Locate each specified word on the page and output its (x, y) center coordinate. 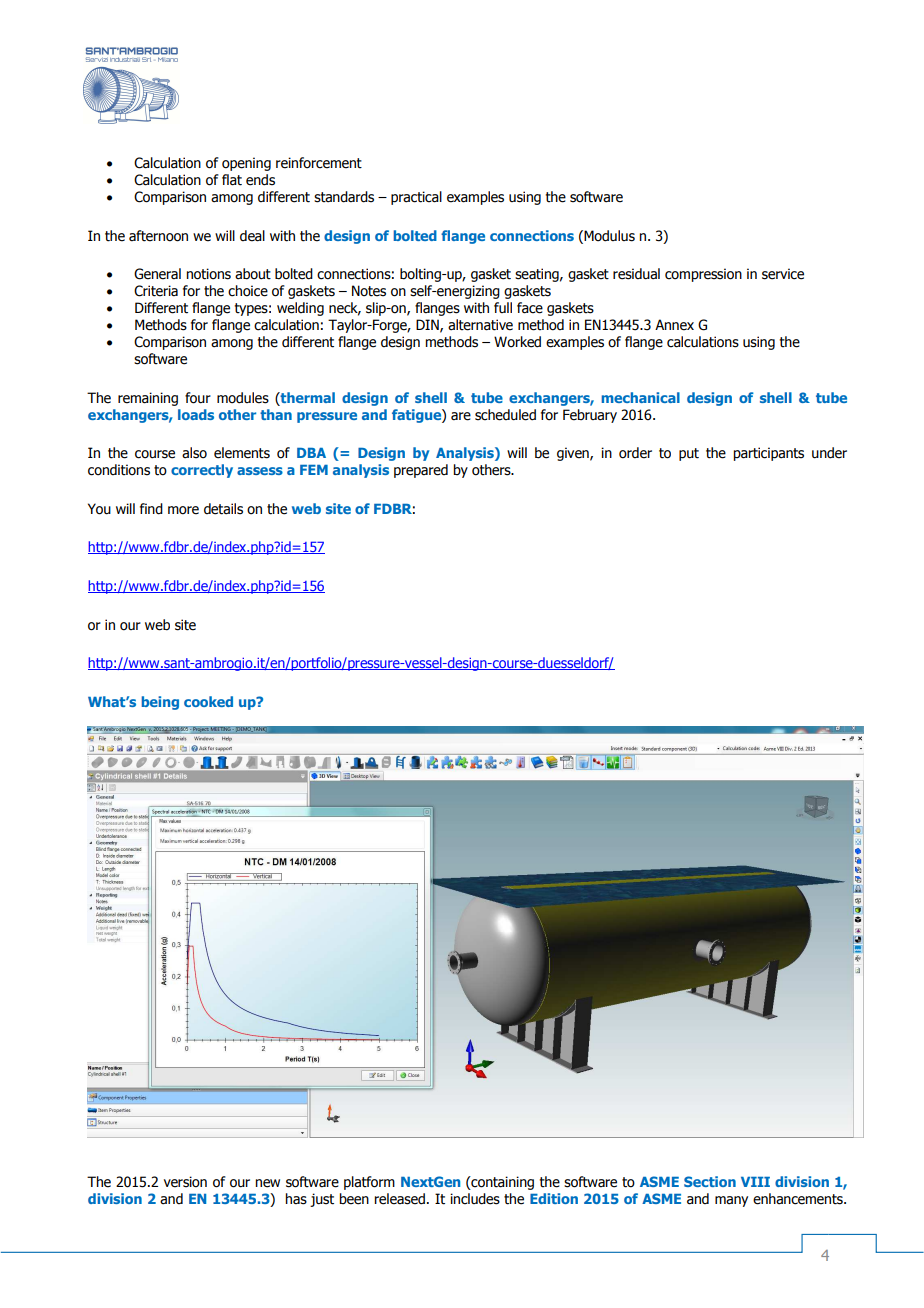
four (198, 398)
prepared (421, 471)
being (160, 703)
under (829, 453)
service (783, 274)
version (185, 1182)
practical (416, 198)
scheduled (505, 415)
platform (369, 1183)
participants (768, 454)
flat (232, 180)
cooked (208, 701)
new (267, 1183)
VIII (755, 1182)
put (689, 454)
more (183, 510)
